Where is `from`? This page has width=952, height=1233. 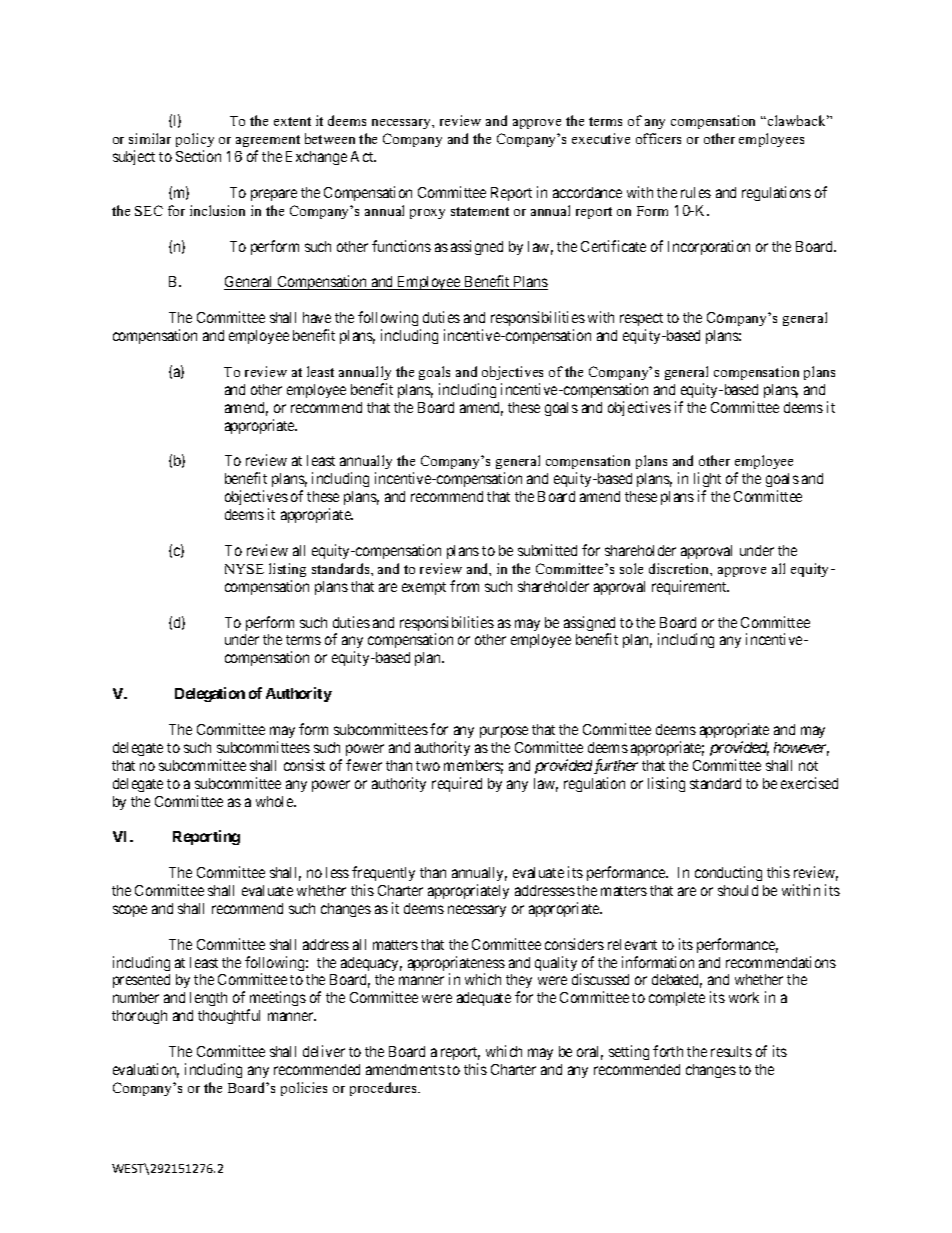
from is located at coordinates (464, 586).
